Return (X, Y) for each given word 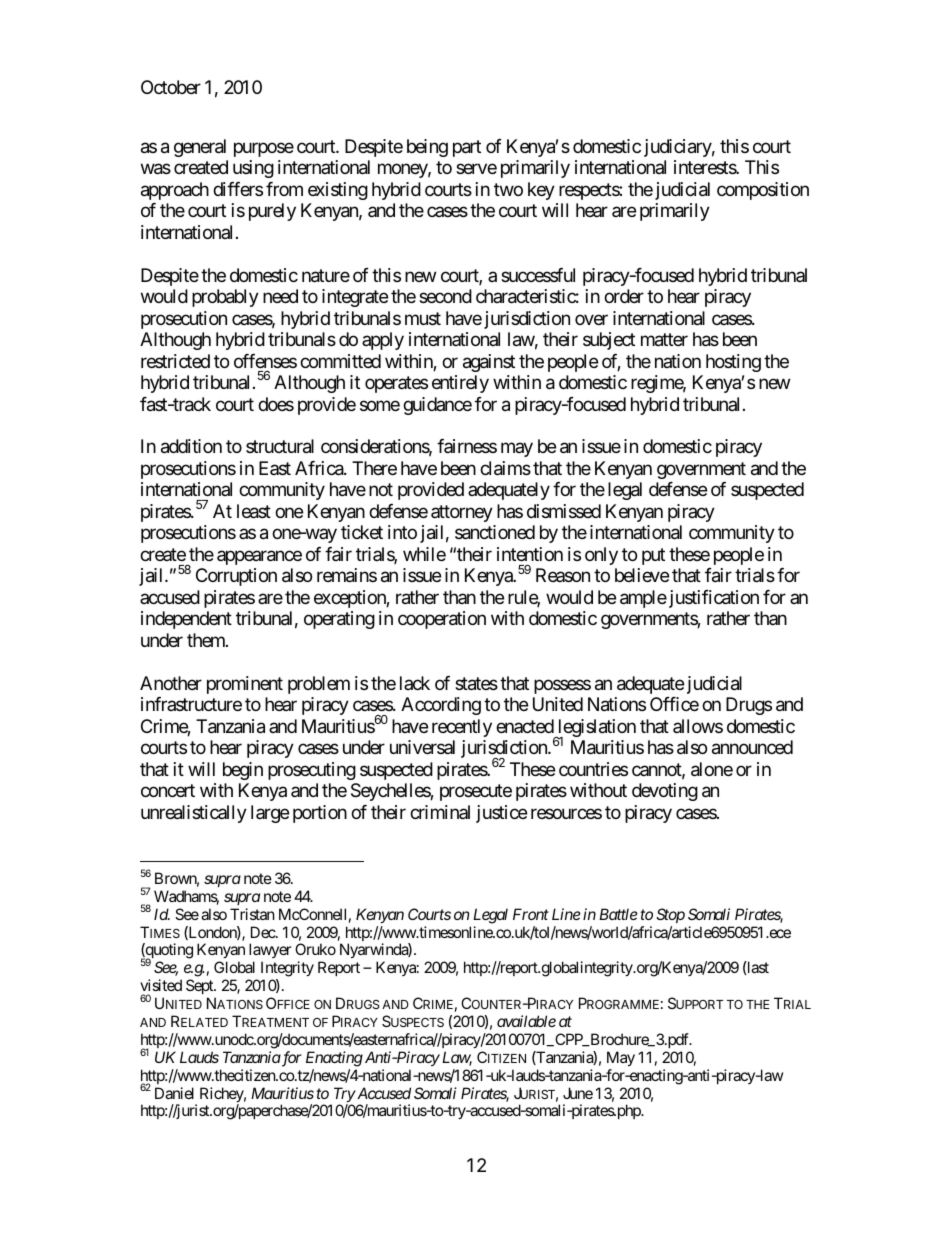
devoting (665, 792)
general (200, 148)
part (467, 148)
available (526, 1021)
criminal (440, 812)
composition (763, 191)
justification (712, 599)
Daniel (174, 1093)
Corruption (236, 577)
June (578, 1093)
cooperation (442, 620)
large (270, 814)
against (489, 363)
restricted (175, 361)
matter (664, 340)
